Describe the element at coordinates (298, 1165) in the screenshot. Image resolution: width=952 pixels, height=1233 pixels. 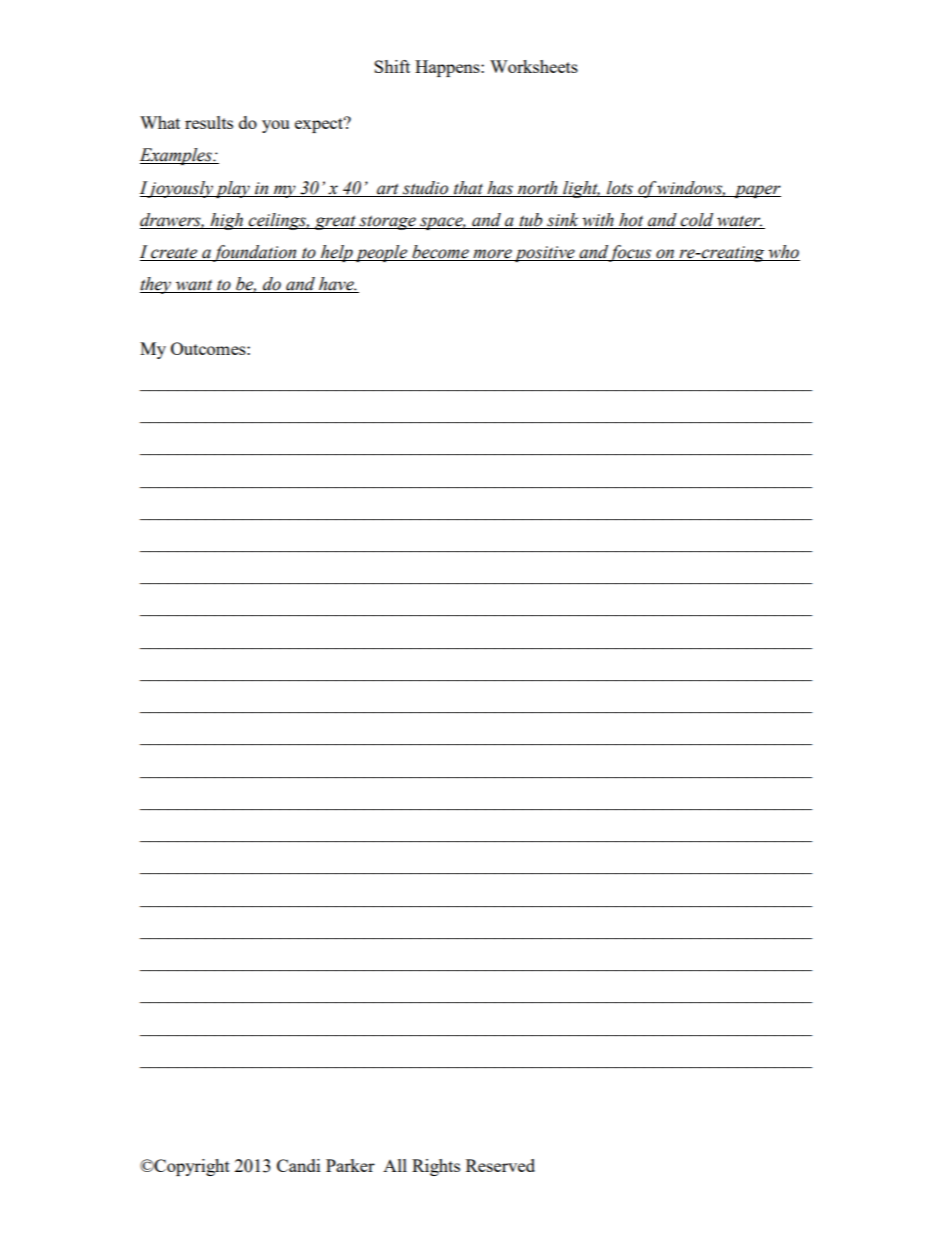
I see `Candi` at that location.
